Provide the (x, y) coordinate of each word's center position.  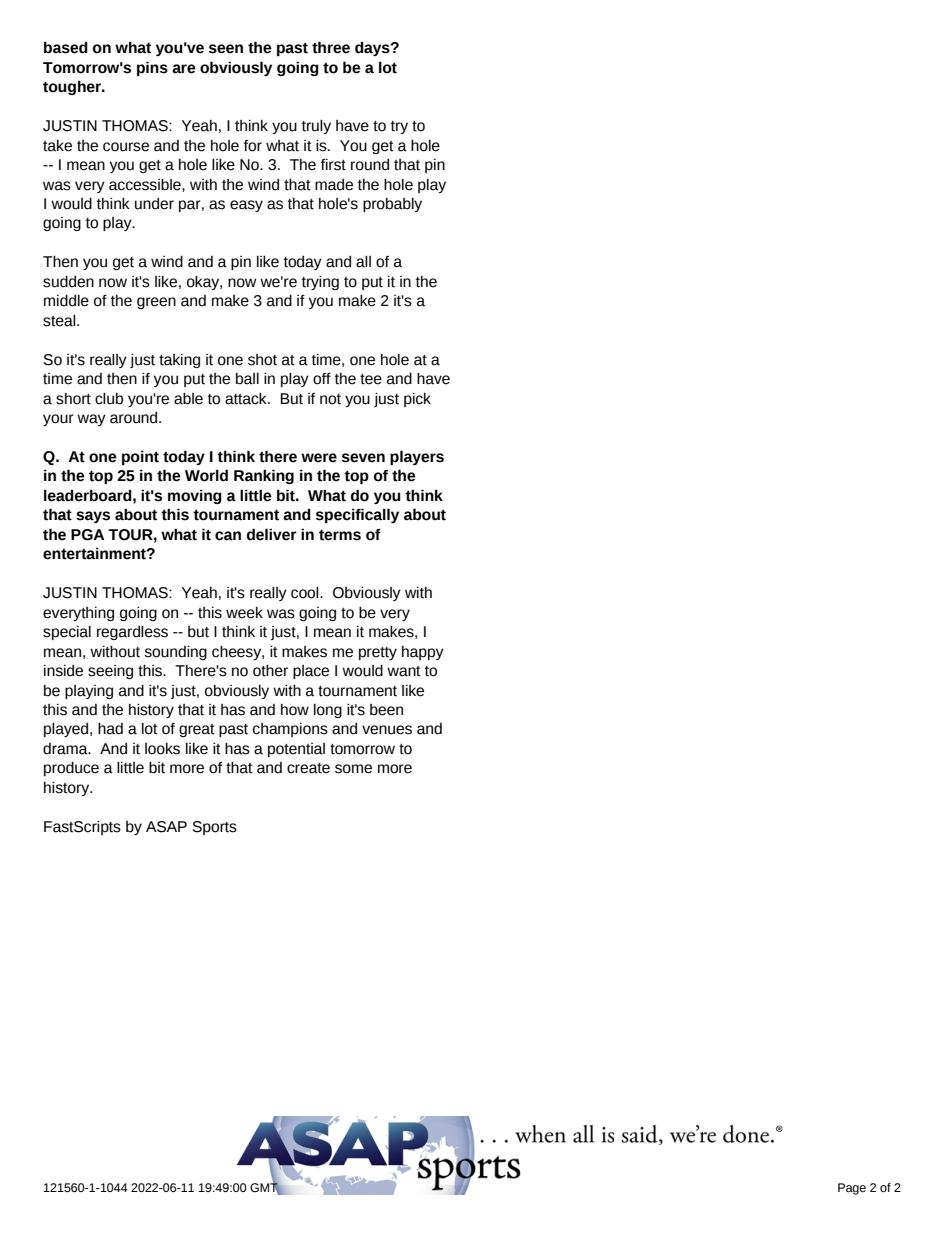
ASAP (166, 827)
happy (423, 653)
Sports (215, 828)
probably (392, 205)
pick (417, 400)
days (373, 48)
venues (387, 730)
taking (179, 361)
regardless (132, 633)
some (353, 769)
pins (152, 68)
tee (371, 379)
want (404, 671)
